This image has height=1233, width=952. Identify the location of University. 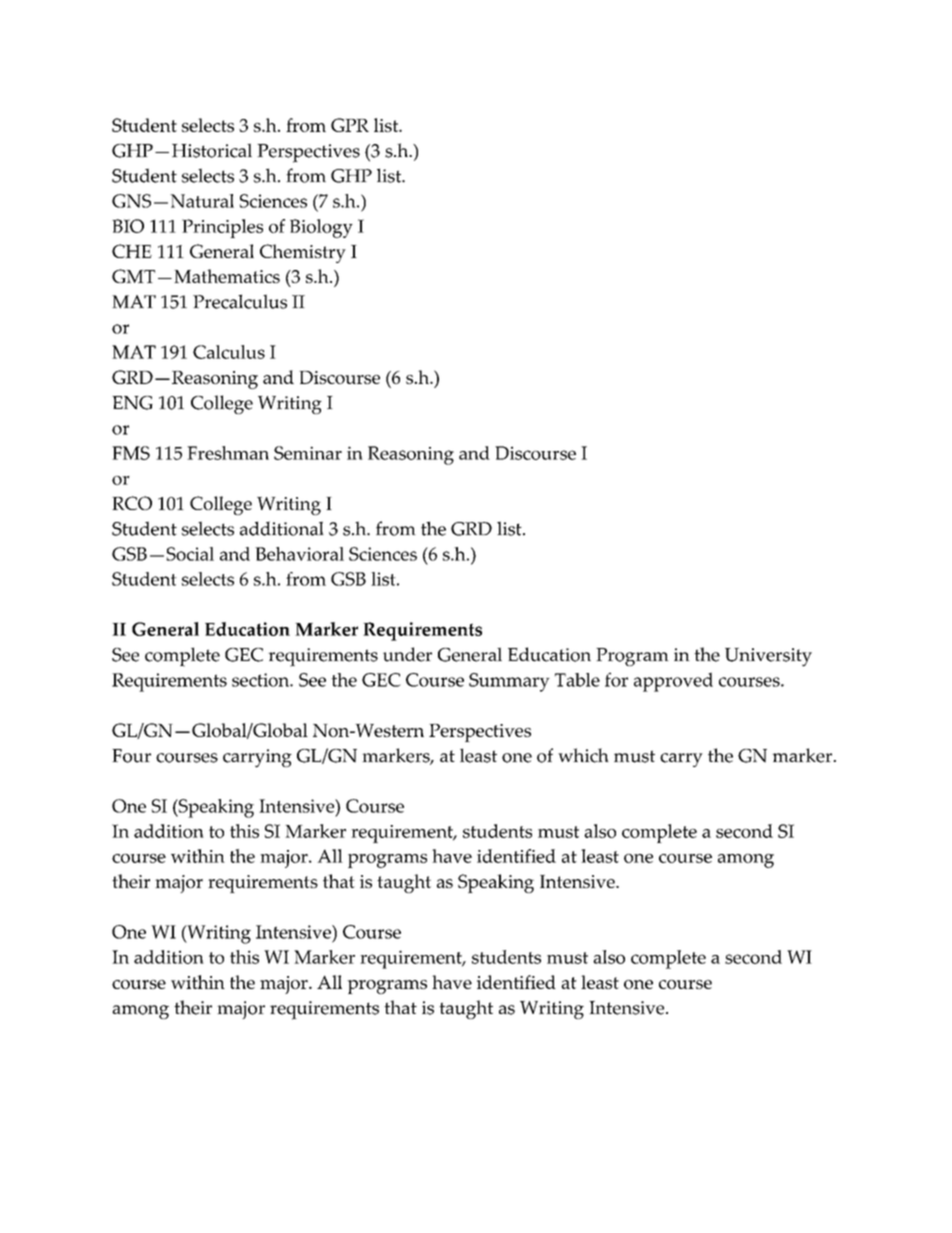
(768, 657).
